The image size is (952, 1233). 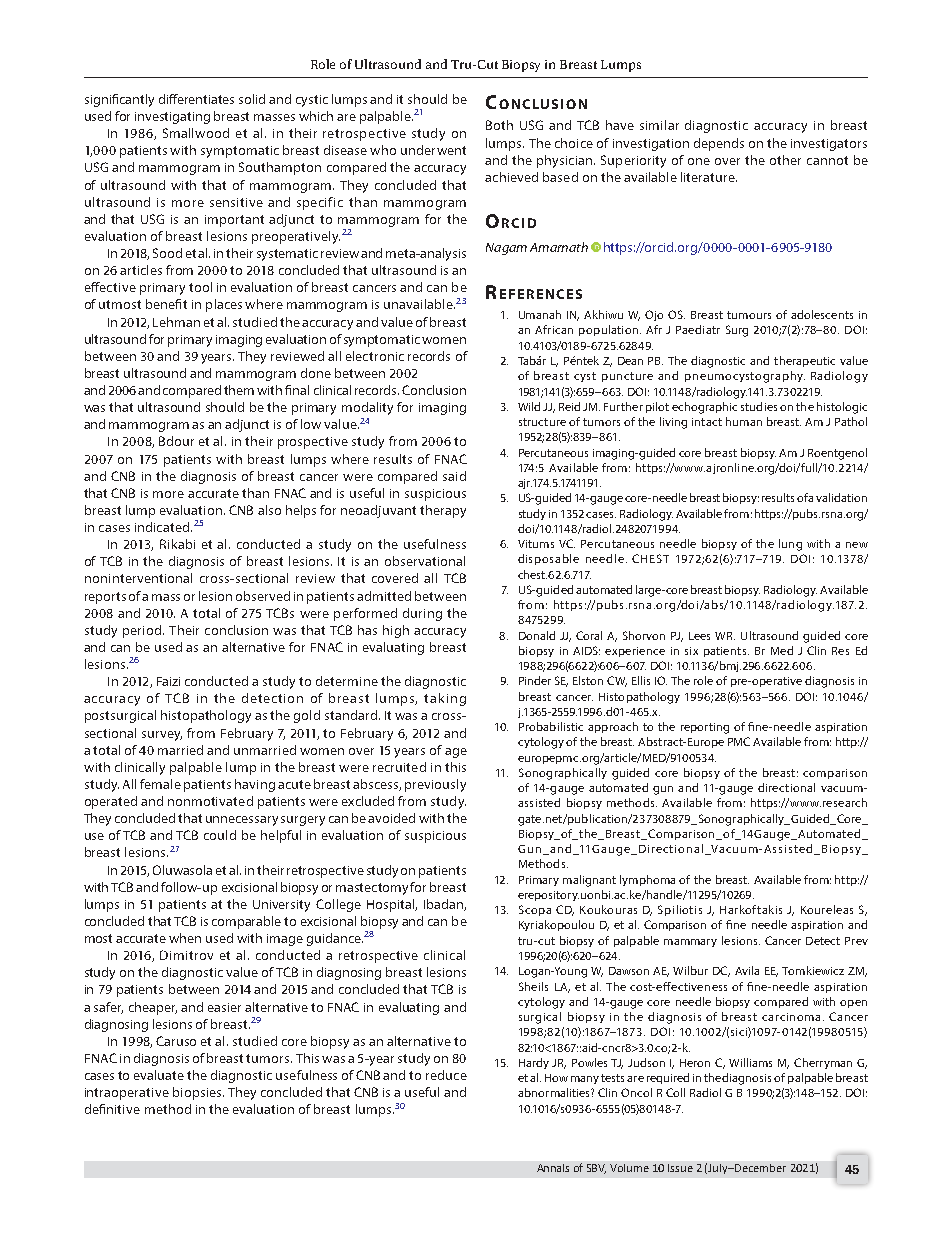 What do you see at coordinates (744, 421) in the image?
I see `human` at bounding box center [744, 421].
